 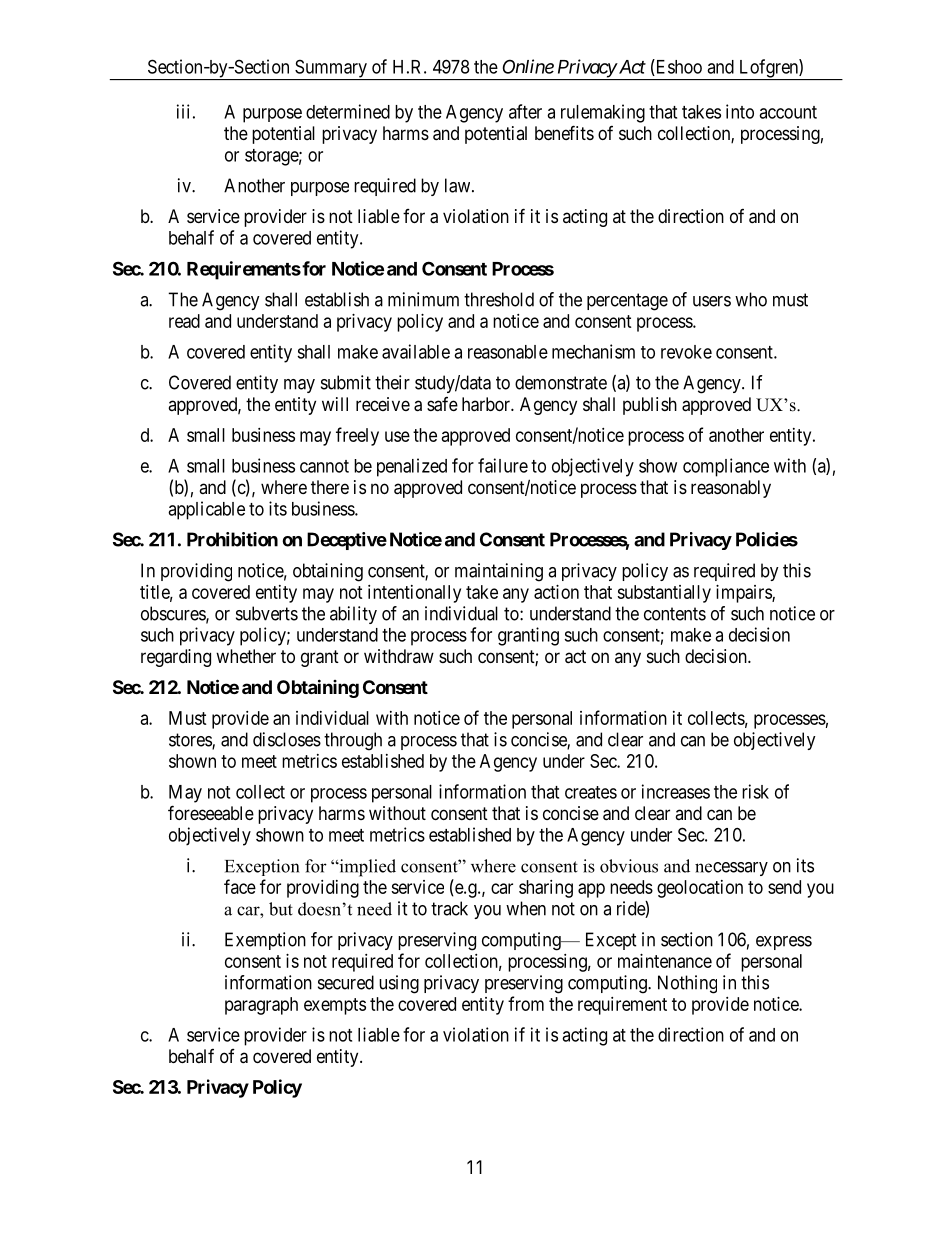 I want to click on after, so click(x=525, y=111).
